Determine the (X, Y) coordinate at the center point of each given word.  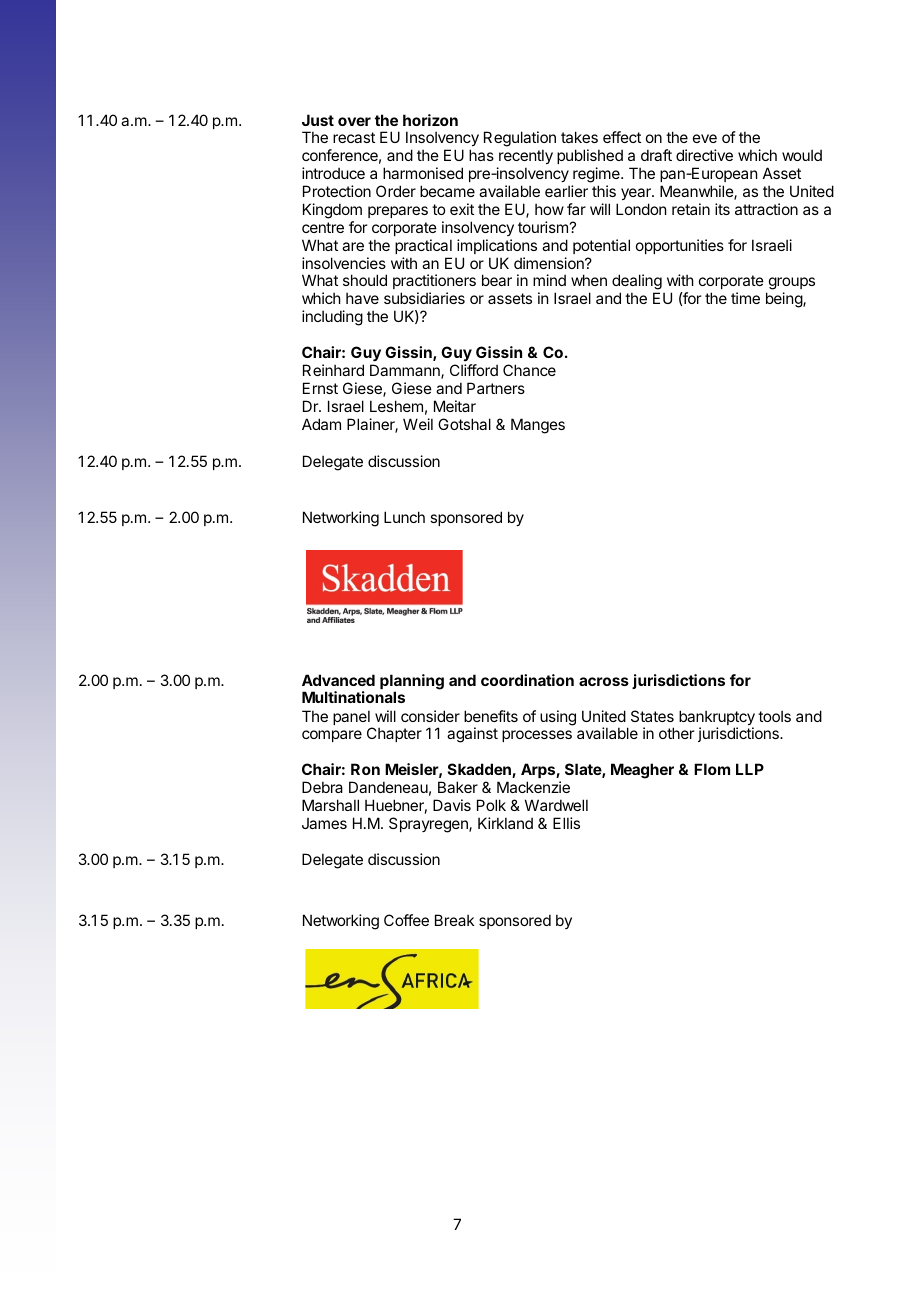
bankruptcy (717, 719)
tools (774, 716)
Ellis (566, 823)
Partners (496, 388)
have (362, 298)
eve (705, 138)
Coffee (406, 920)
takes (579, 137)
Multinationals (353, 697)
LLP (750, 769)
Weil (418, 424)
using (558, 718)
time (745, 298)
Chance (529, 370)
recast (354, 137)
